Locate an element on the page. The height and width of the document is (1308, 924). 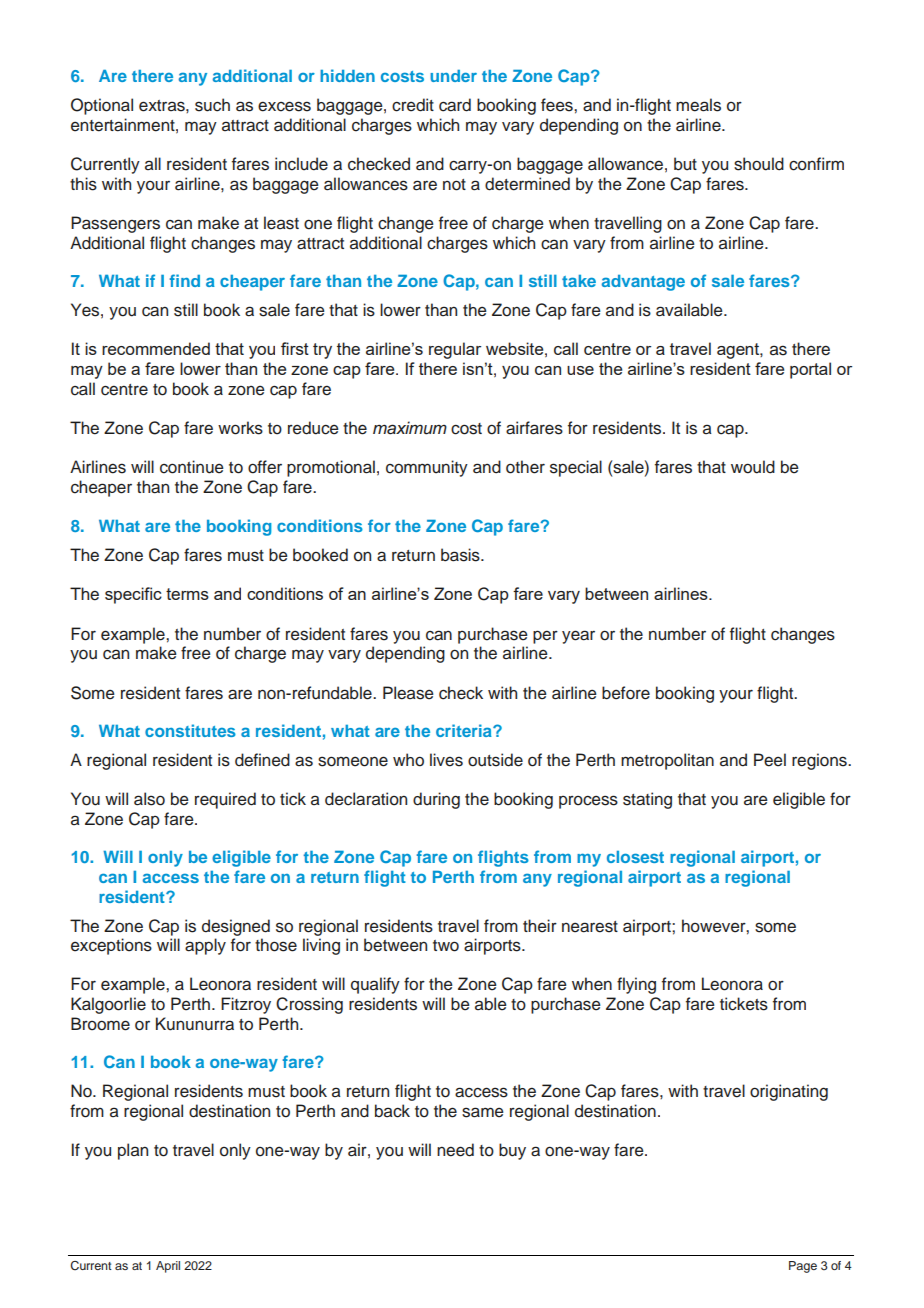
portal is located at coordinates (810, 370).
